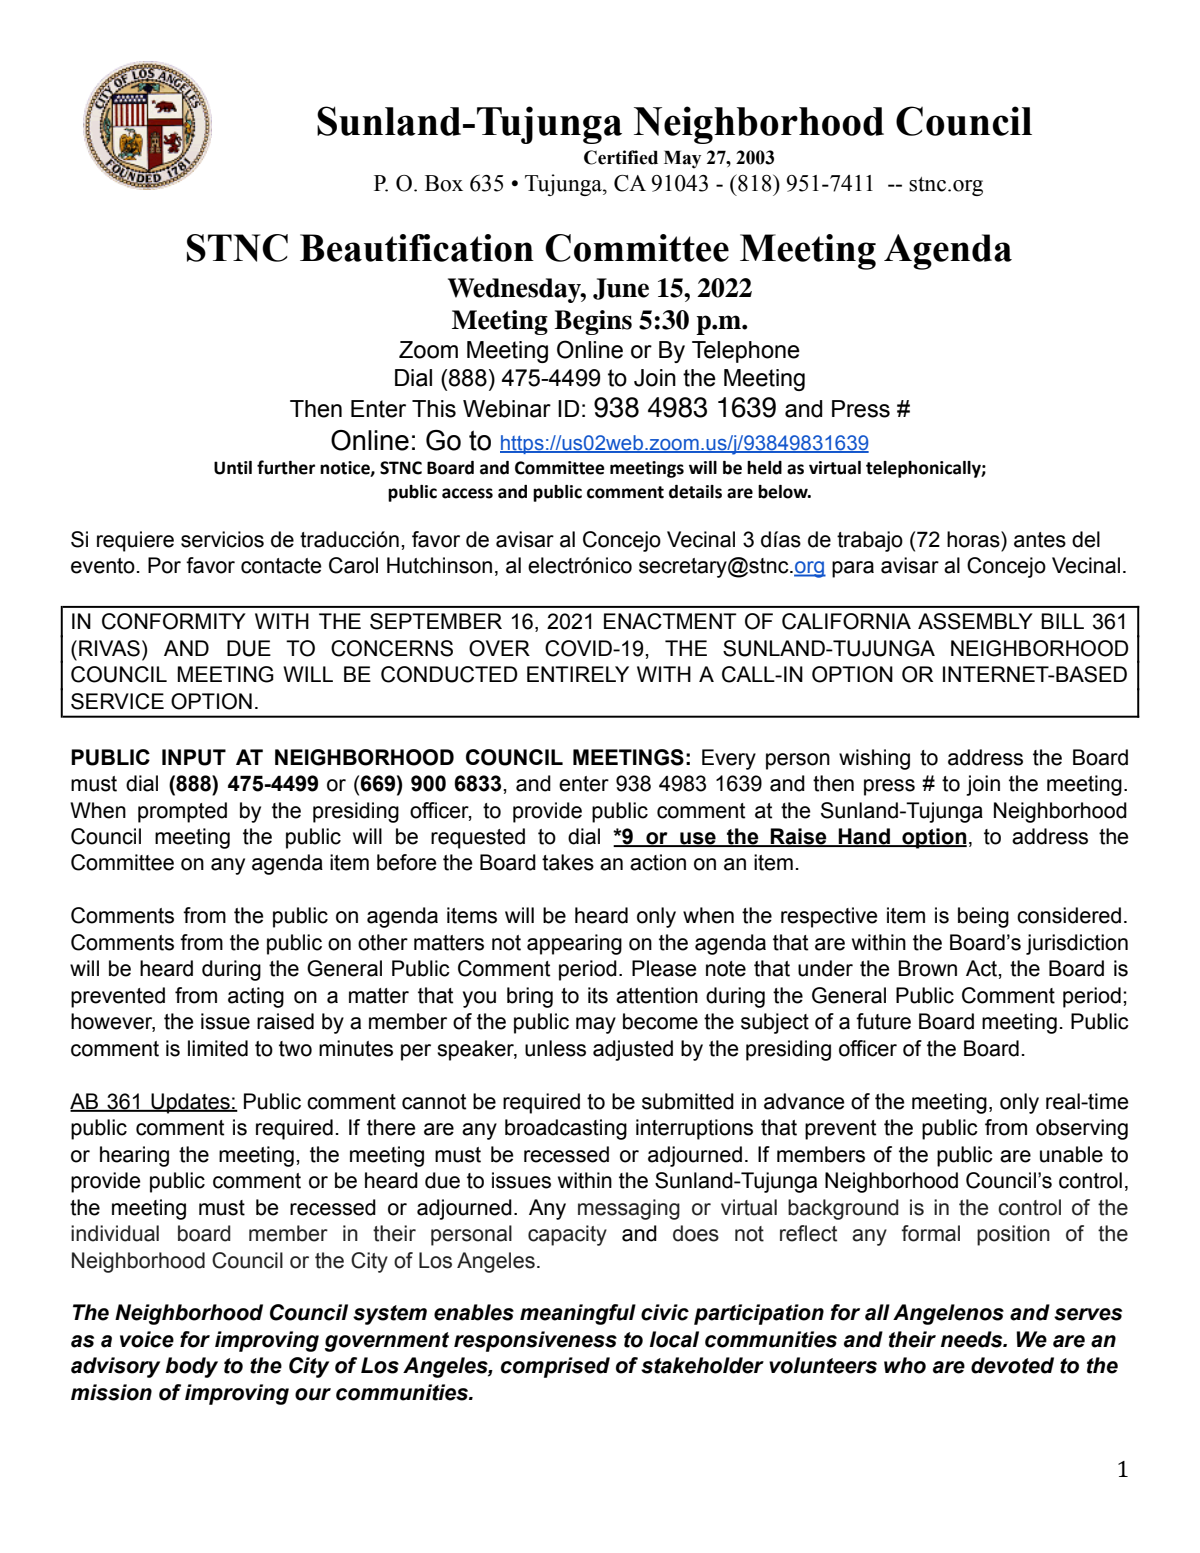 Image resolution: width=1200 pixels, height=1553 pixels. I want to click on Telephone, so click(746, 352).
